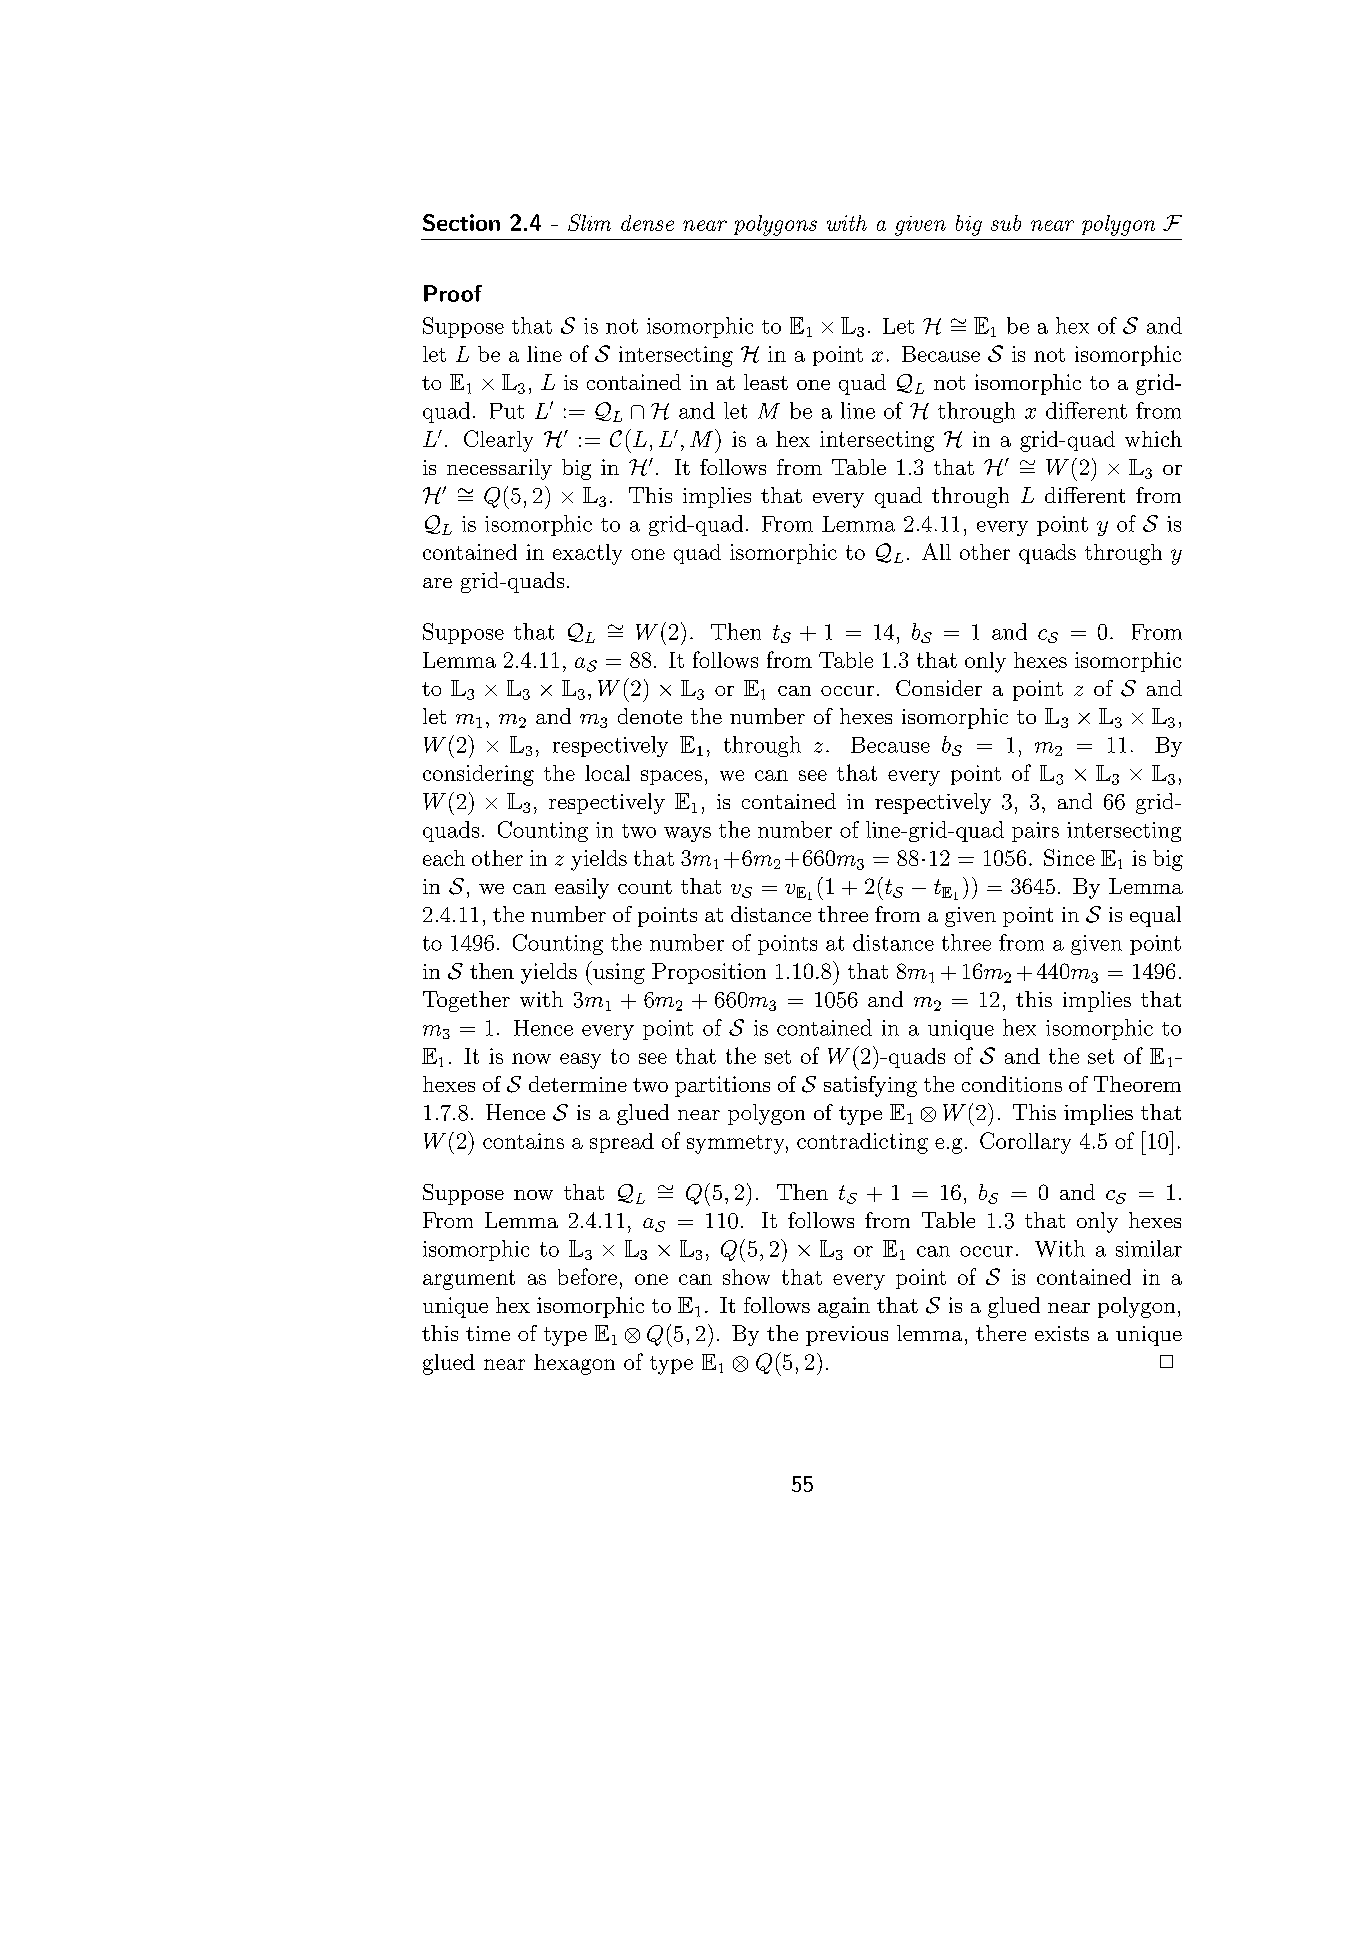 This screenshot has width=1371, height=1940. Describe the element at coordinates (1155, 916) in the screenshot. I see `equal` at that location.
